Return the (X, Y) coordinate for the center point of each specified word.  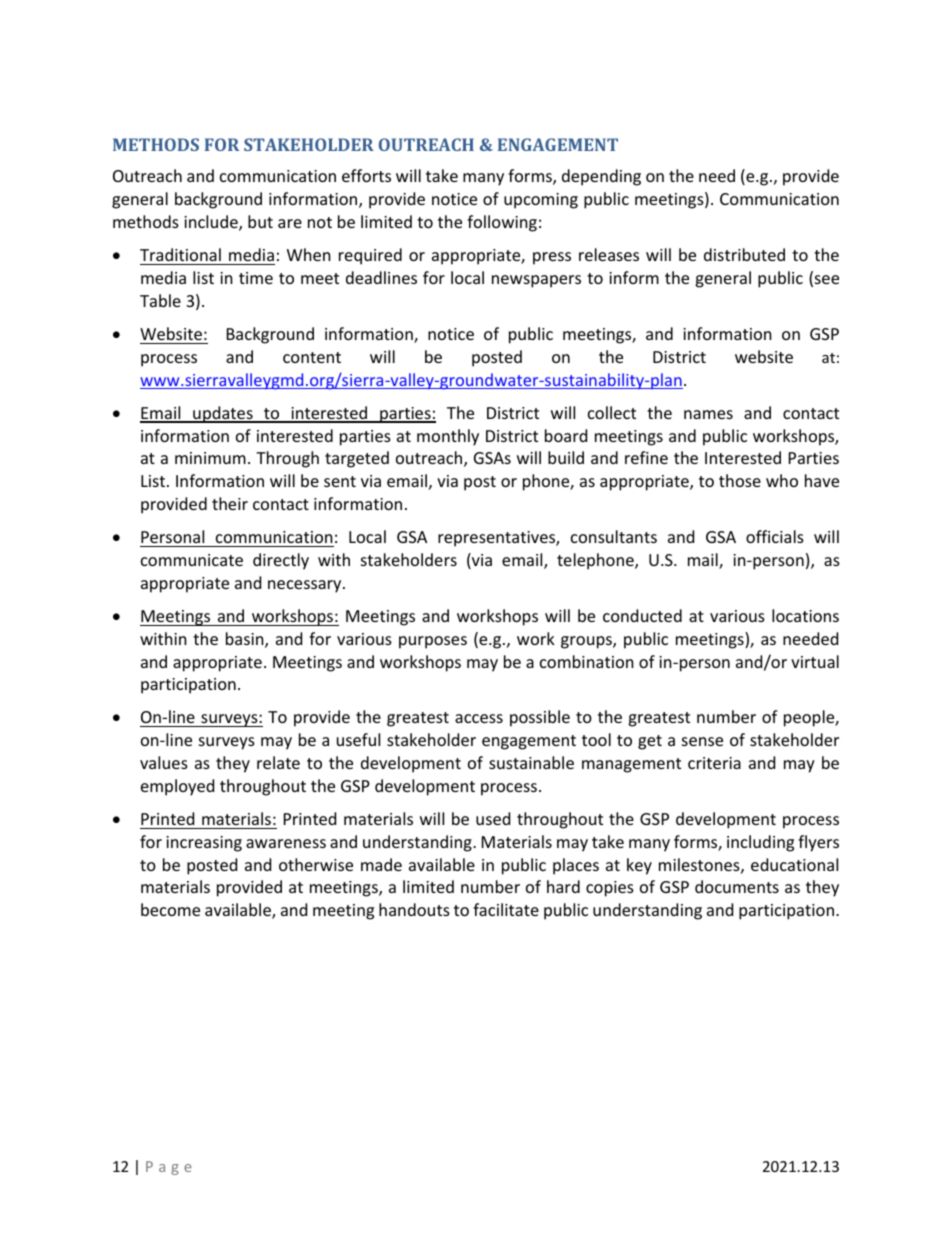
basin (246, 640)
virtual (815, 661)
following (502, 223)
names (708, 414)
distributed (744, 254)
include (212, 223)
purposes (433, 642)
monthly (448, 437)
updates (223, 414)
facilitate (506, 909)
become (170, 909)
